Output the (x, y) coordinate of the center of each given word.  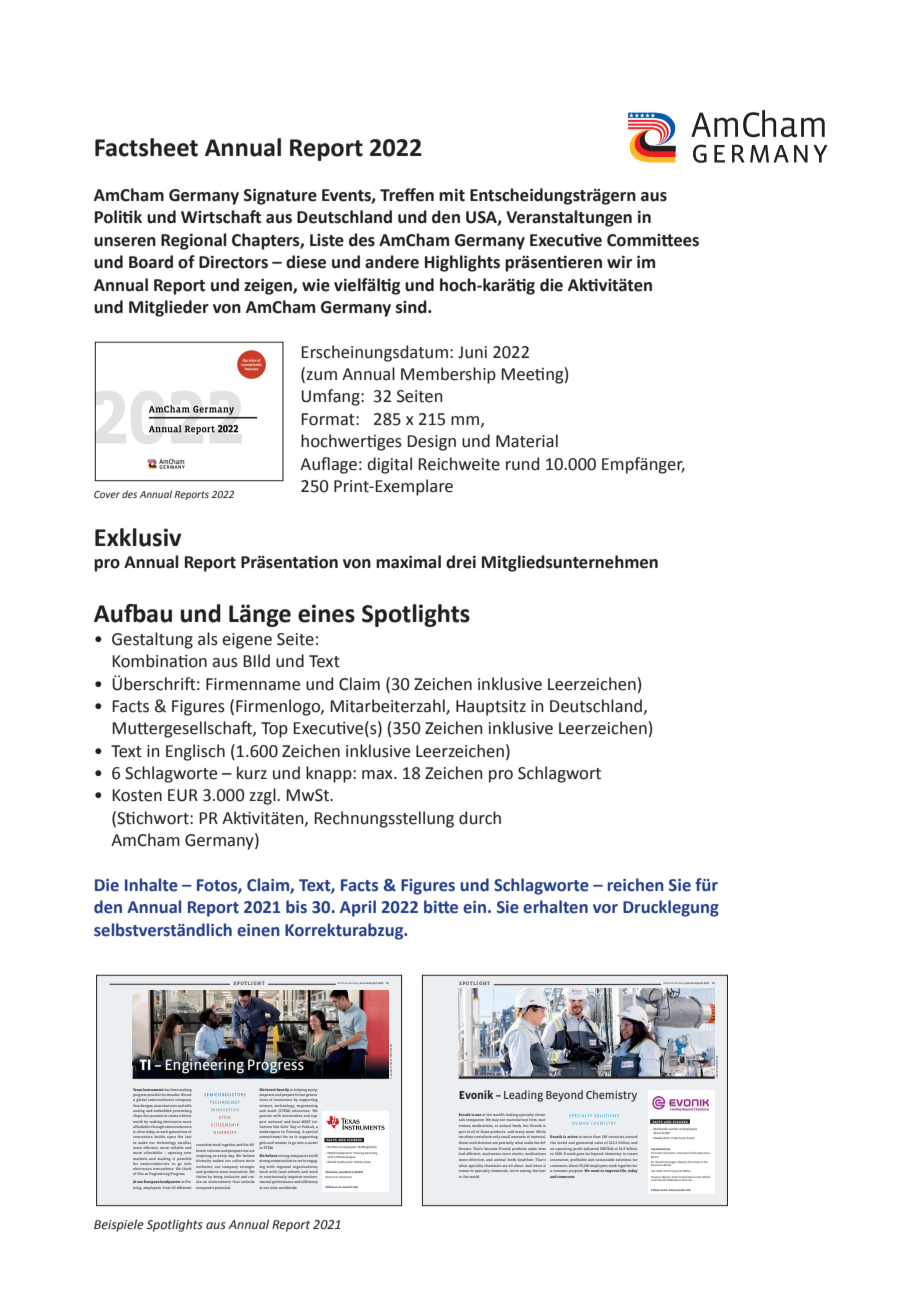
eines (326, 613)
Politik (118, 217)
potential (222, 1188)
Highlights (462, 263)
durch (480, 818)
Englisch (195, 752)
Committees (653, 240)
